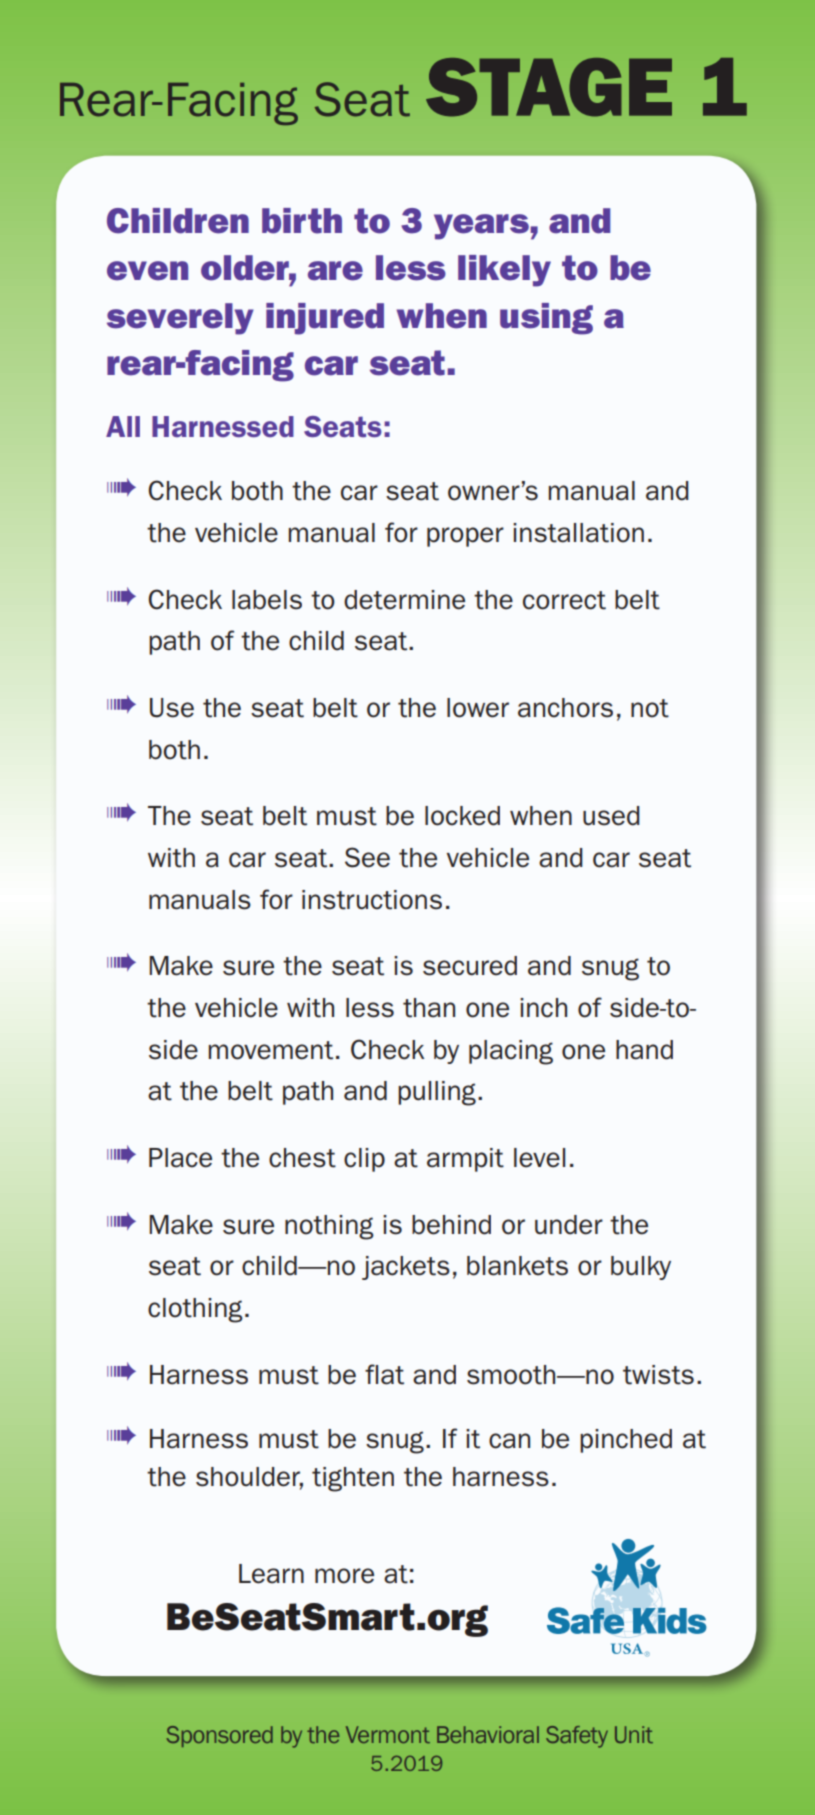 This screenshot has width=815, height=1815. What do you see at coordinates (549, 87) in the screenshot?
I see `STAGE` at bounding box center [549, 87].
